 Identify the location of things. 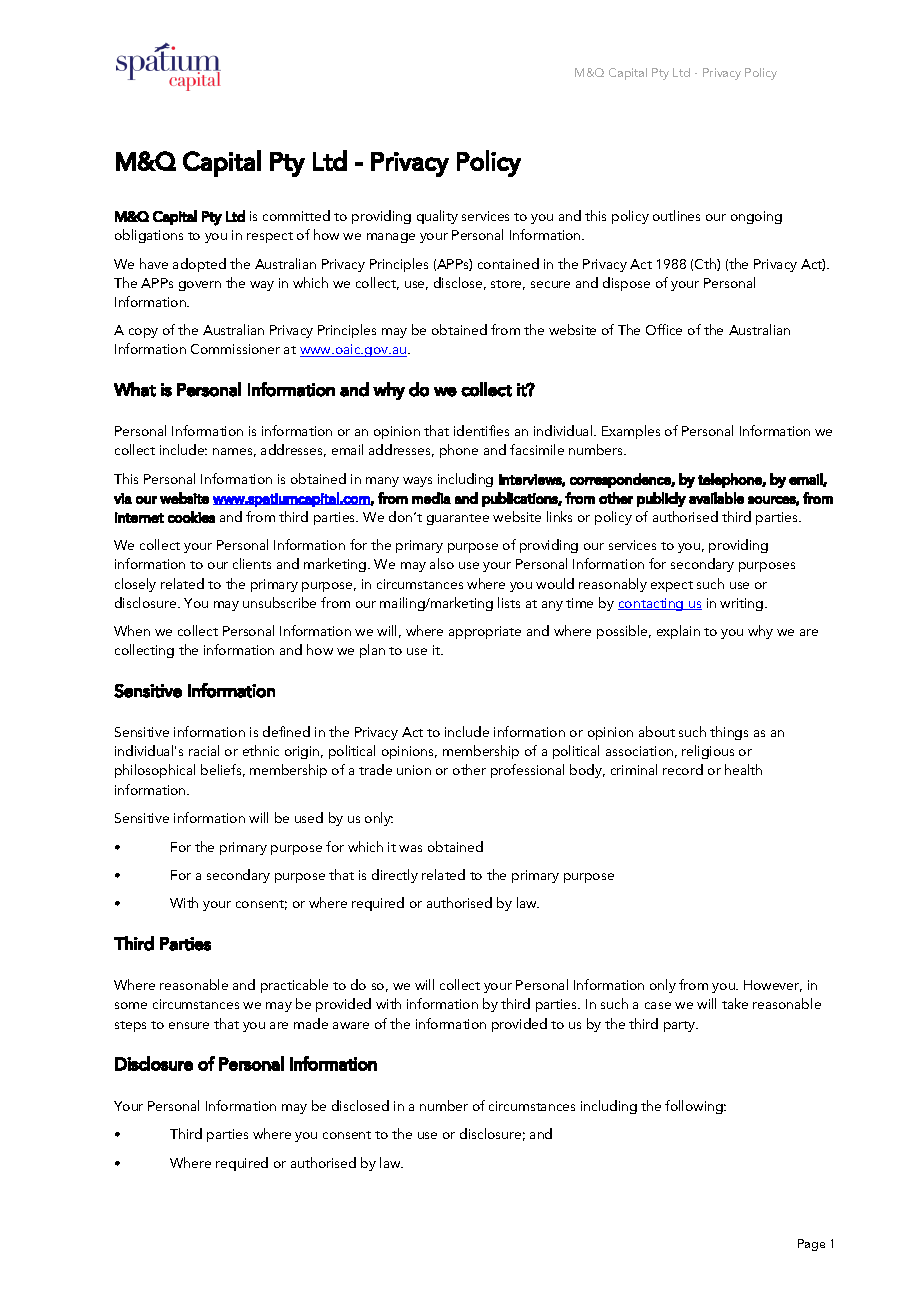
(729, 733).
